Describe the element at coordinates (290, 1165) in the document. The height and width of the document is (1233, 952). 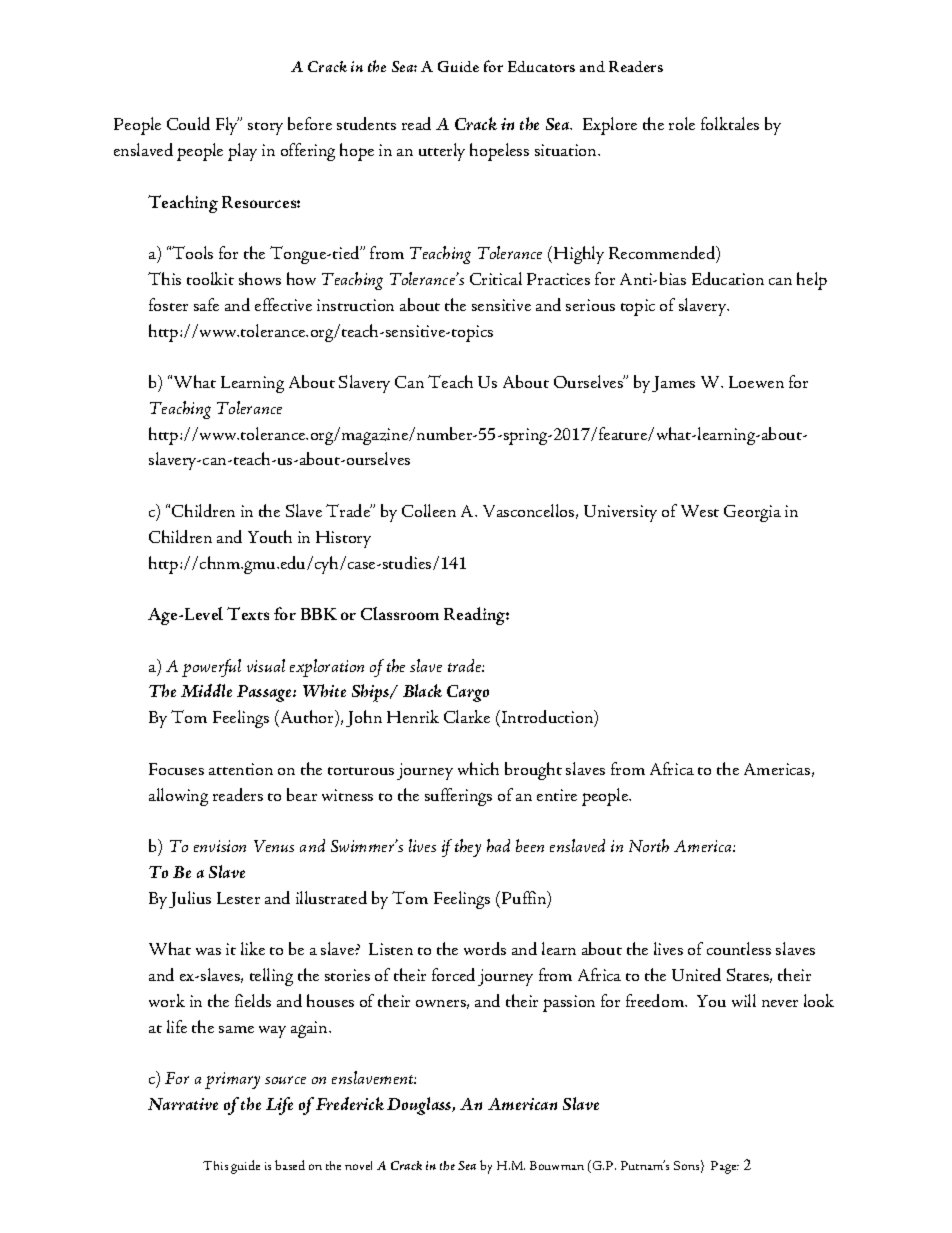
I see `based` at that location.
